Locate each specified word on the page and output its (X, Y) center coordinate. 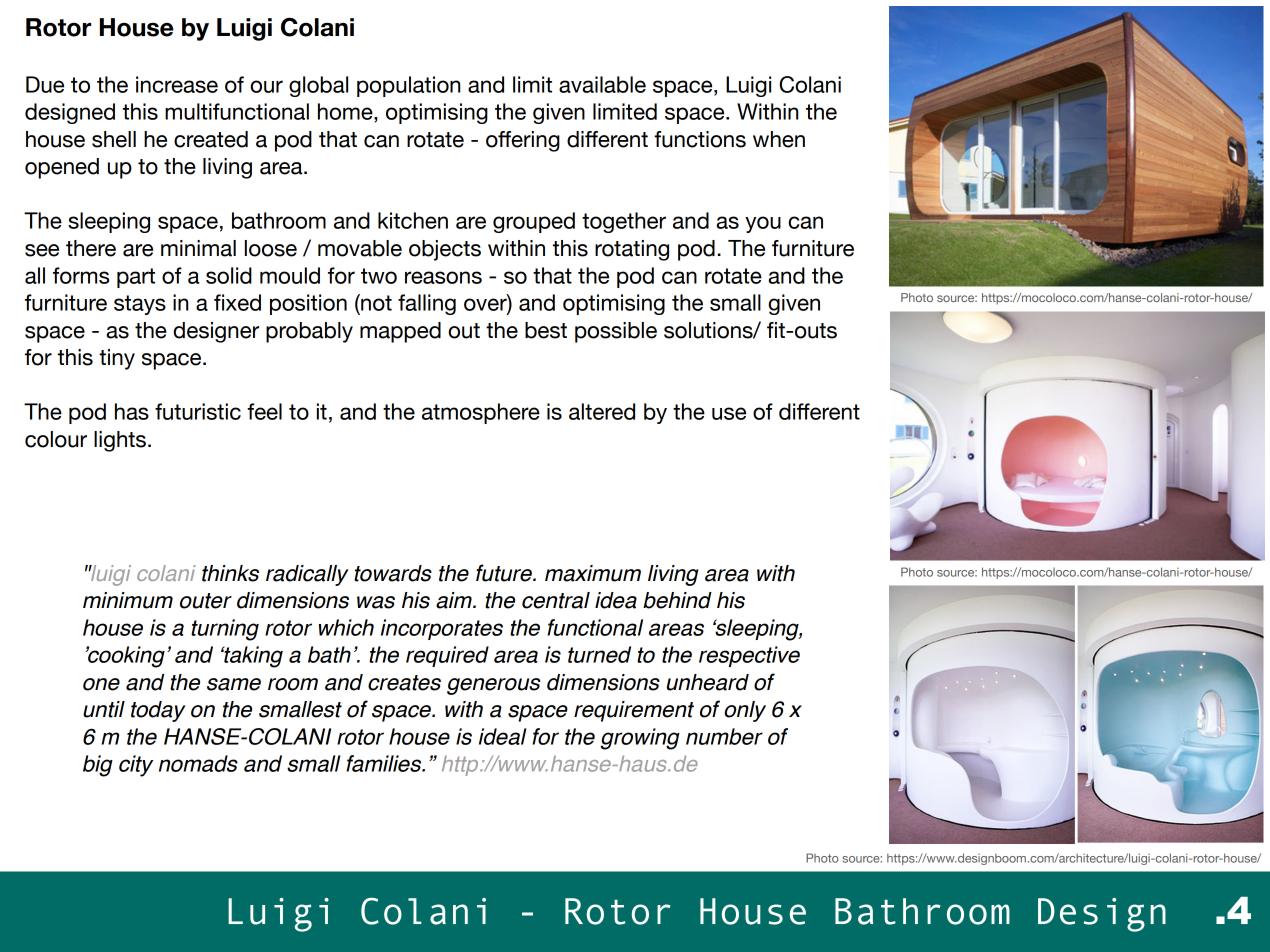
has (132, 411)
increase (177, 84)
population (408, 86)
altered (602, 411)
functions (700, 139)
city (136, 766)
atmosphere (481, 413)
